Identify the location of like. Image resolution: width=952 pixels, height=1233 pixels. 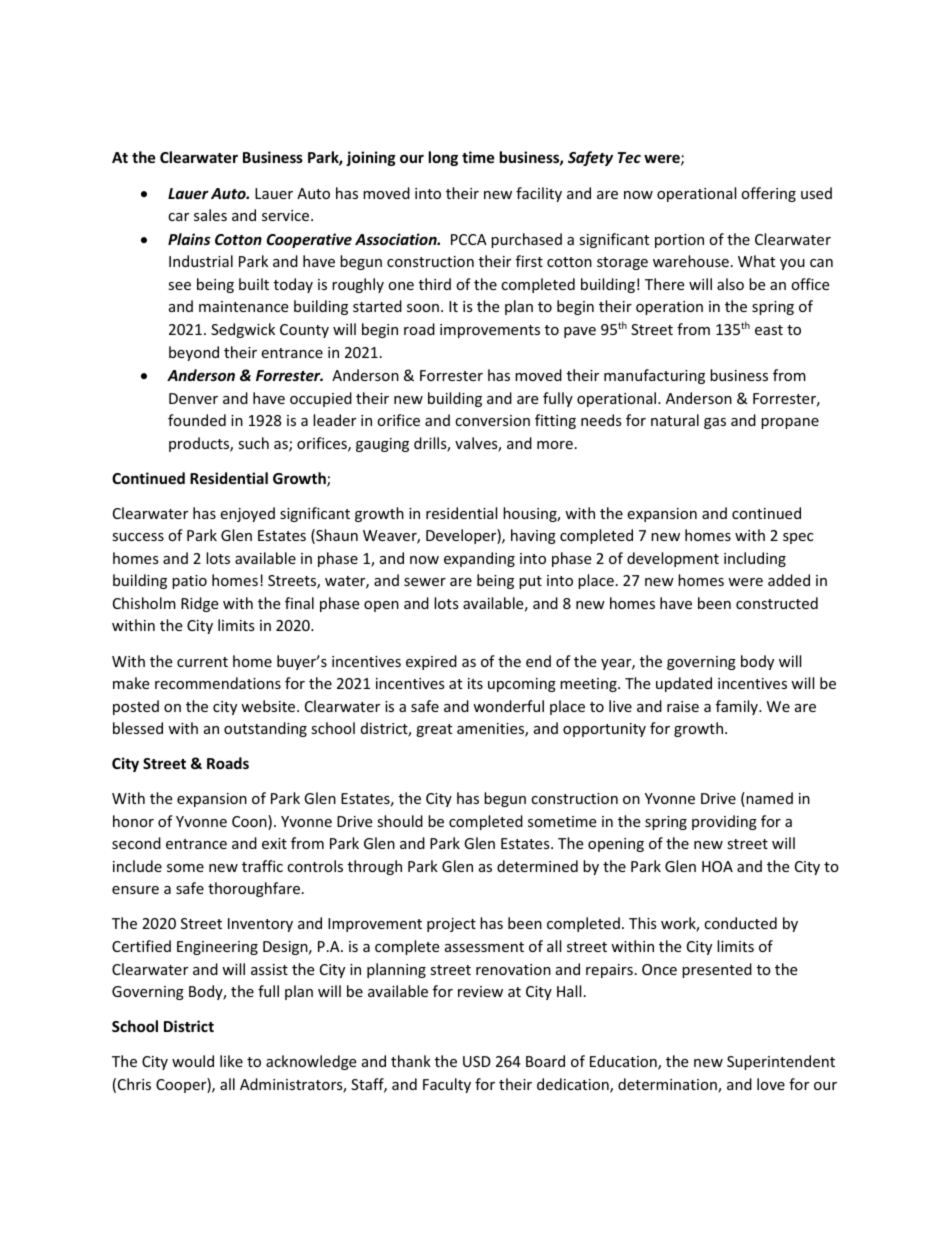
(231, 1061).
